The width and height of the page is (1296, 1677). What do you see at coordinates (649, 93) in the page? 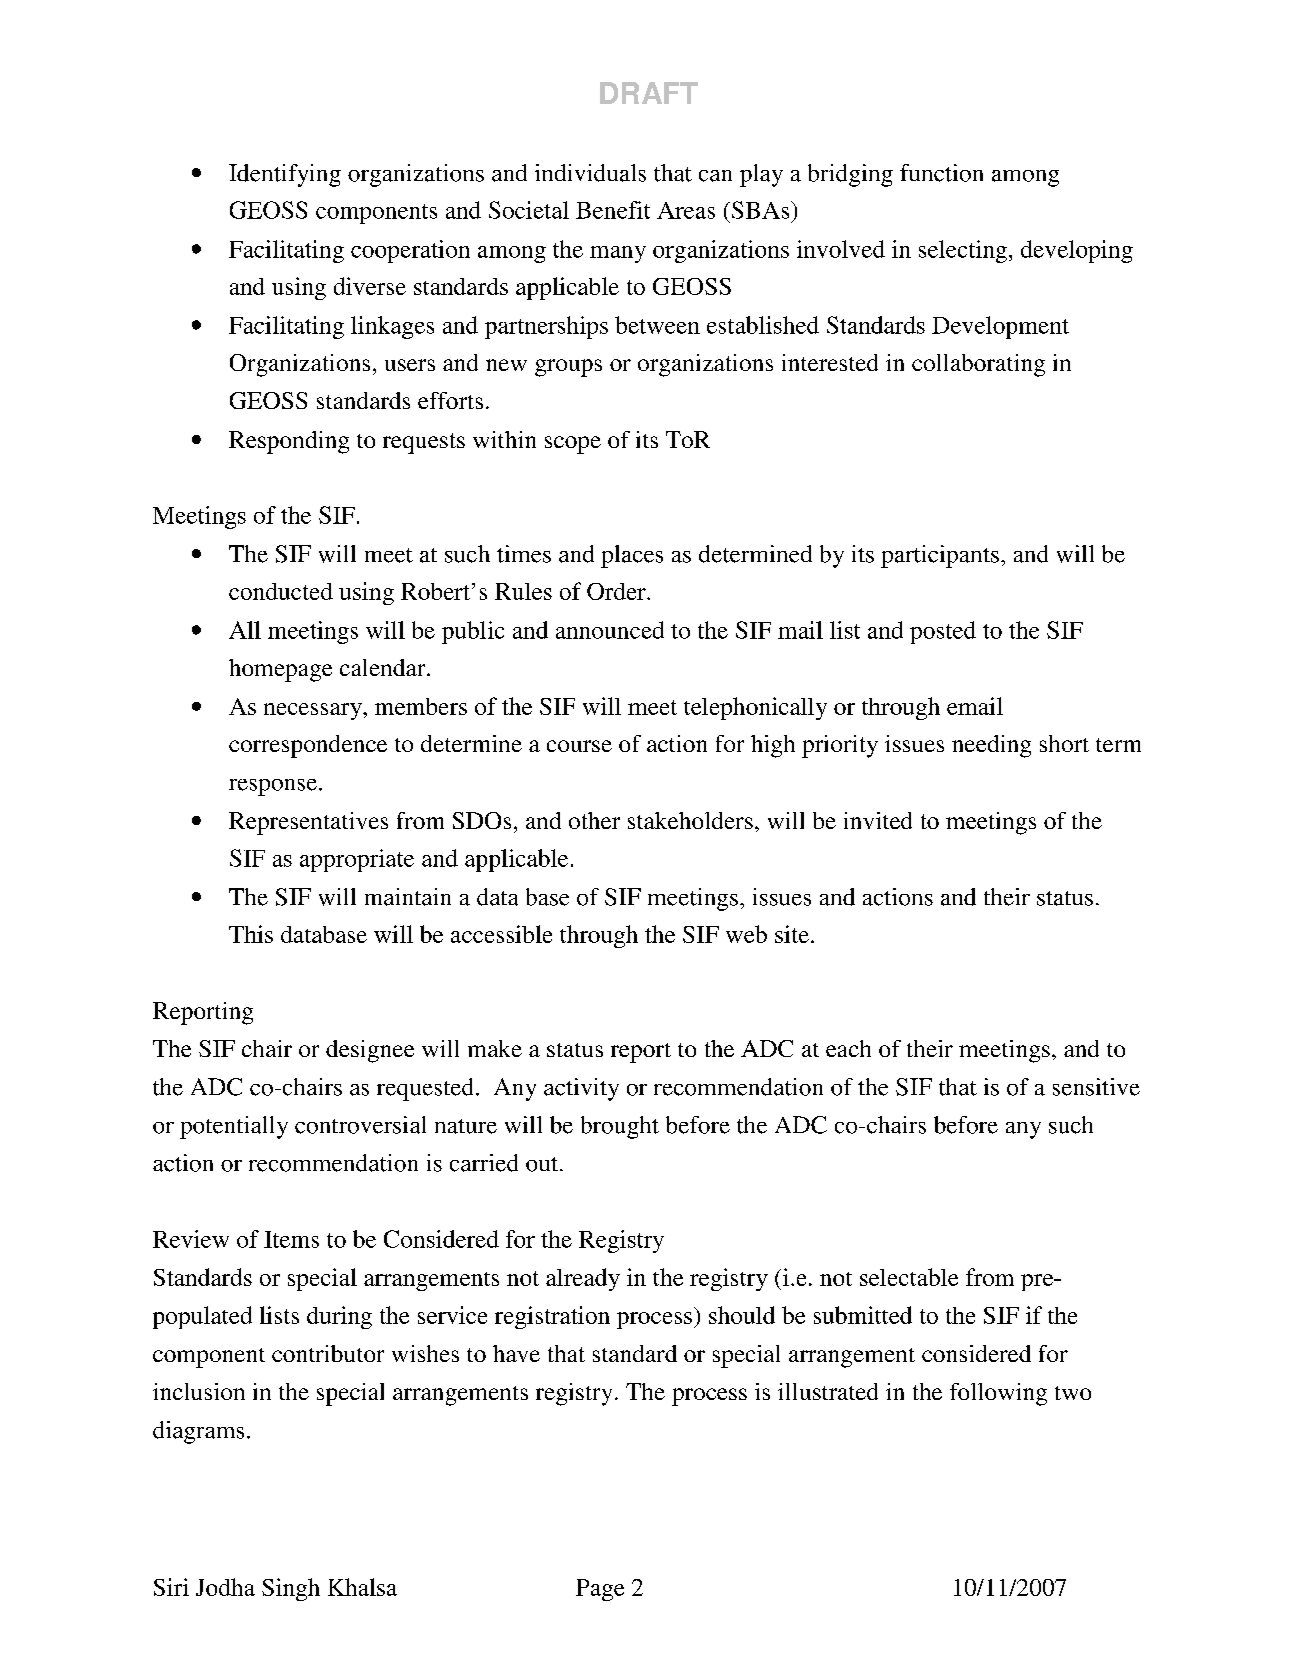
I see `DRAFT` at bounding box center [649, 93].
